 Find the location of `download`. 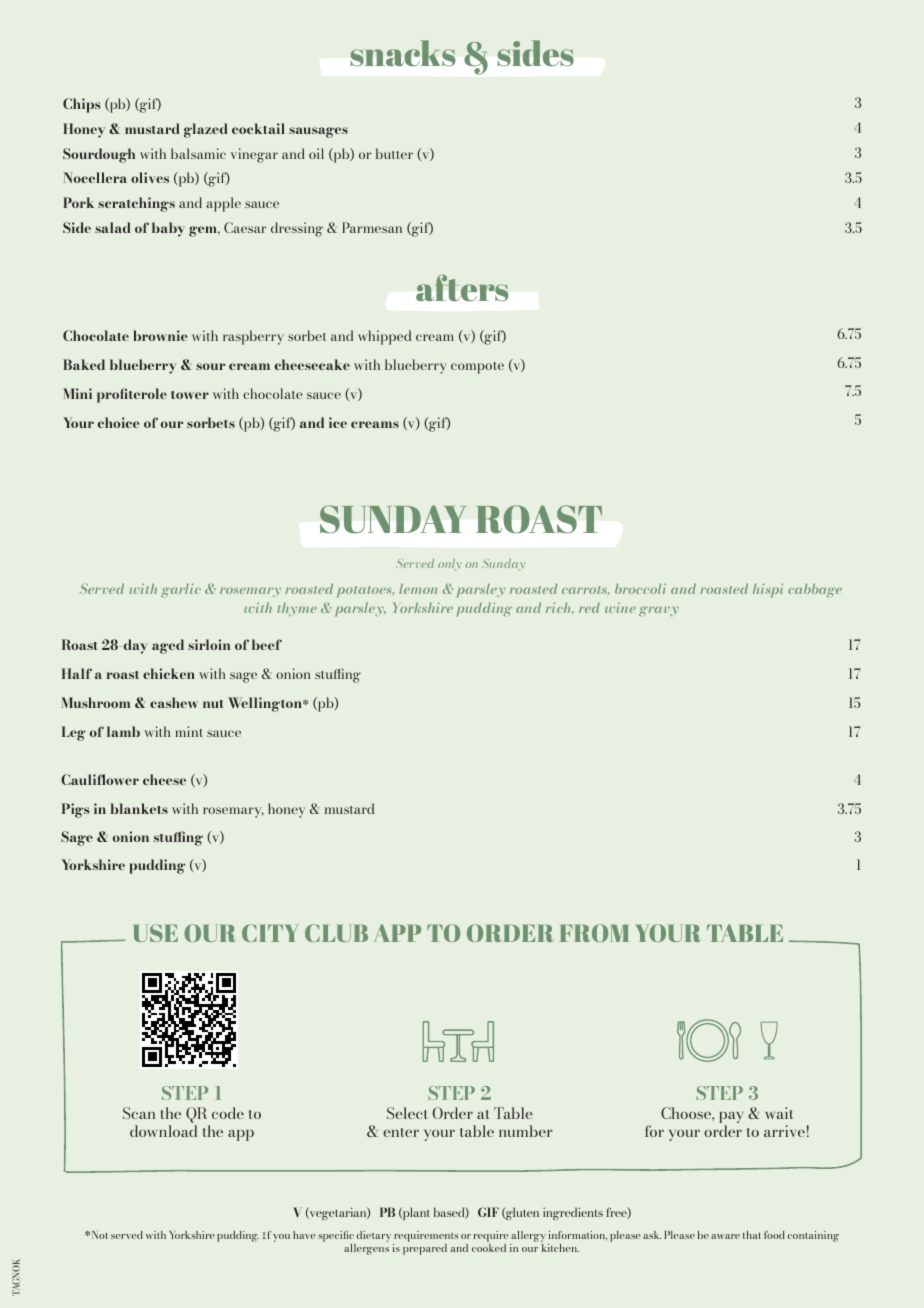

download is located at coordinates (163, 1131).
